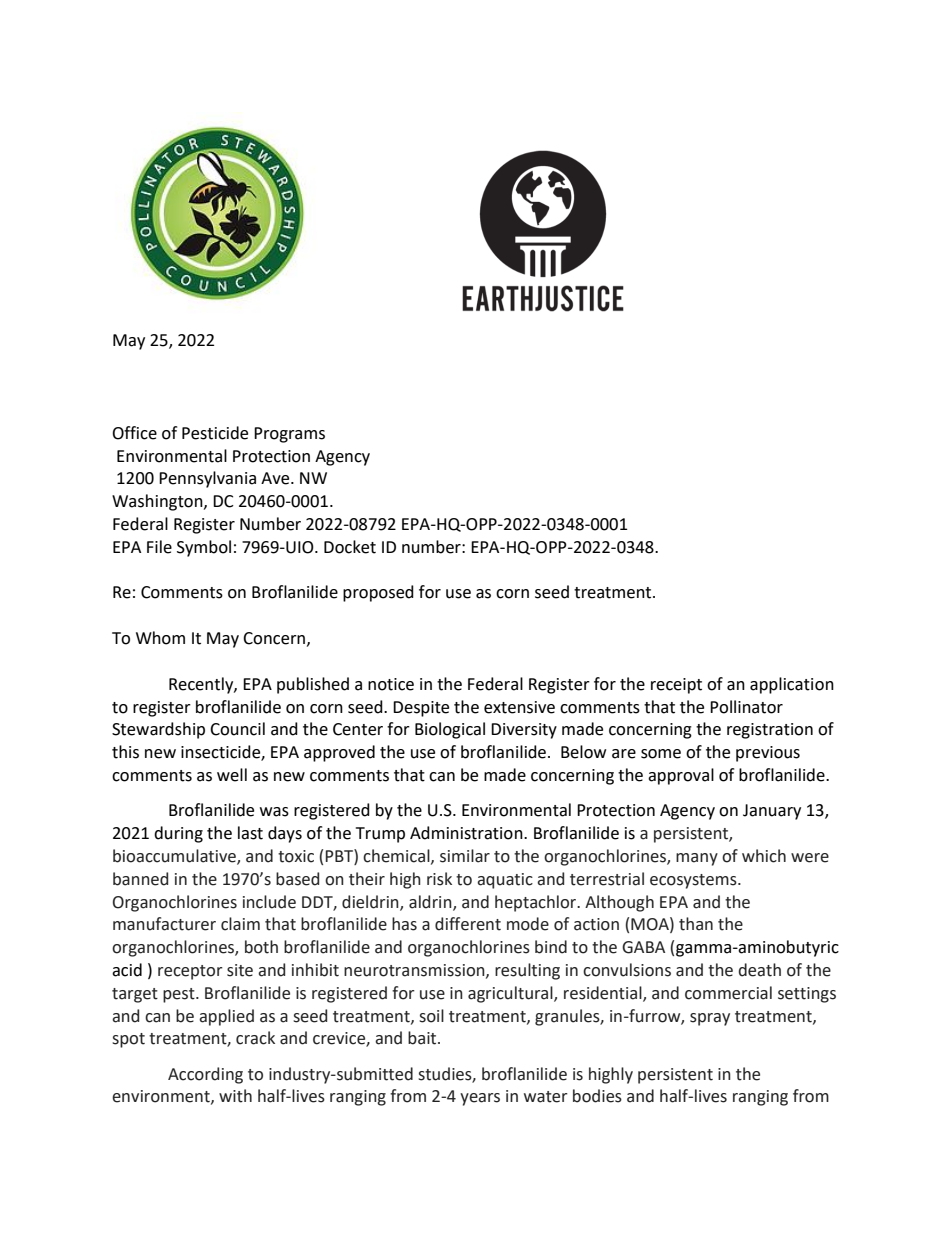 This document has height=1233, width=952. What do you see at coordinates (207, 479) in the document?
I see `Pennsylvania` at bounding box center [207, 479].
